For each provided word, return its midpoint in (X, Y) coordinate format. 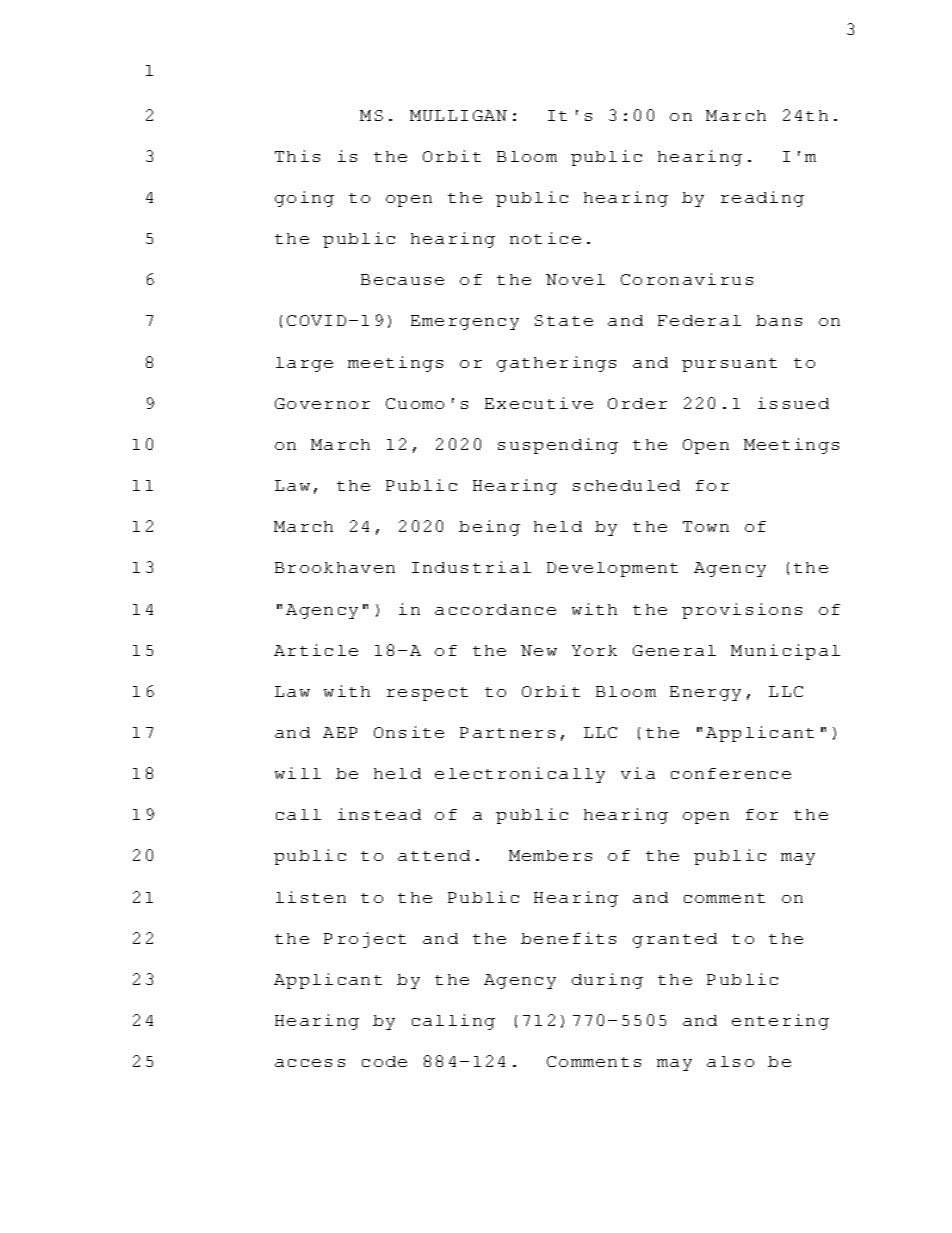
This (297, 156)
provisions (742, 611)
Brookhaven (335, 567)
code (384, 1061)
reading (762, 199)
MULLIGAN (458, 115)
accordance (495, 609)
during (607, 981)
